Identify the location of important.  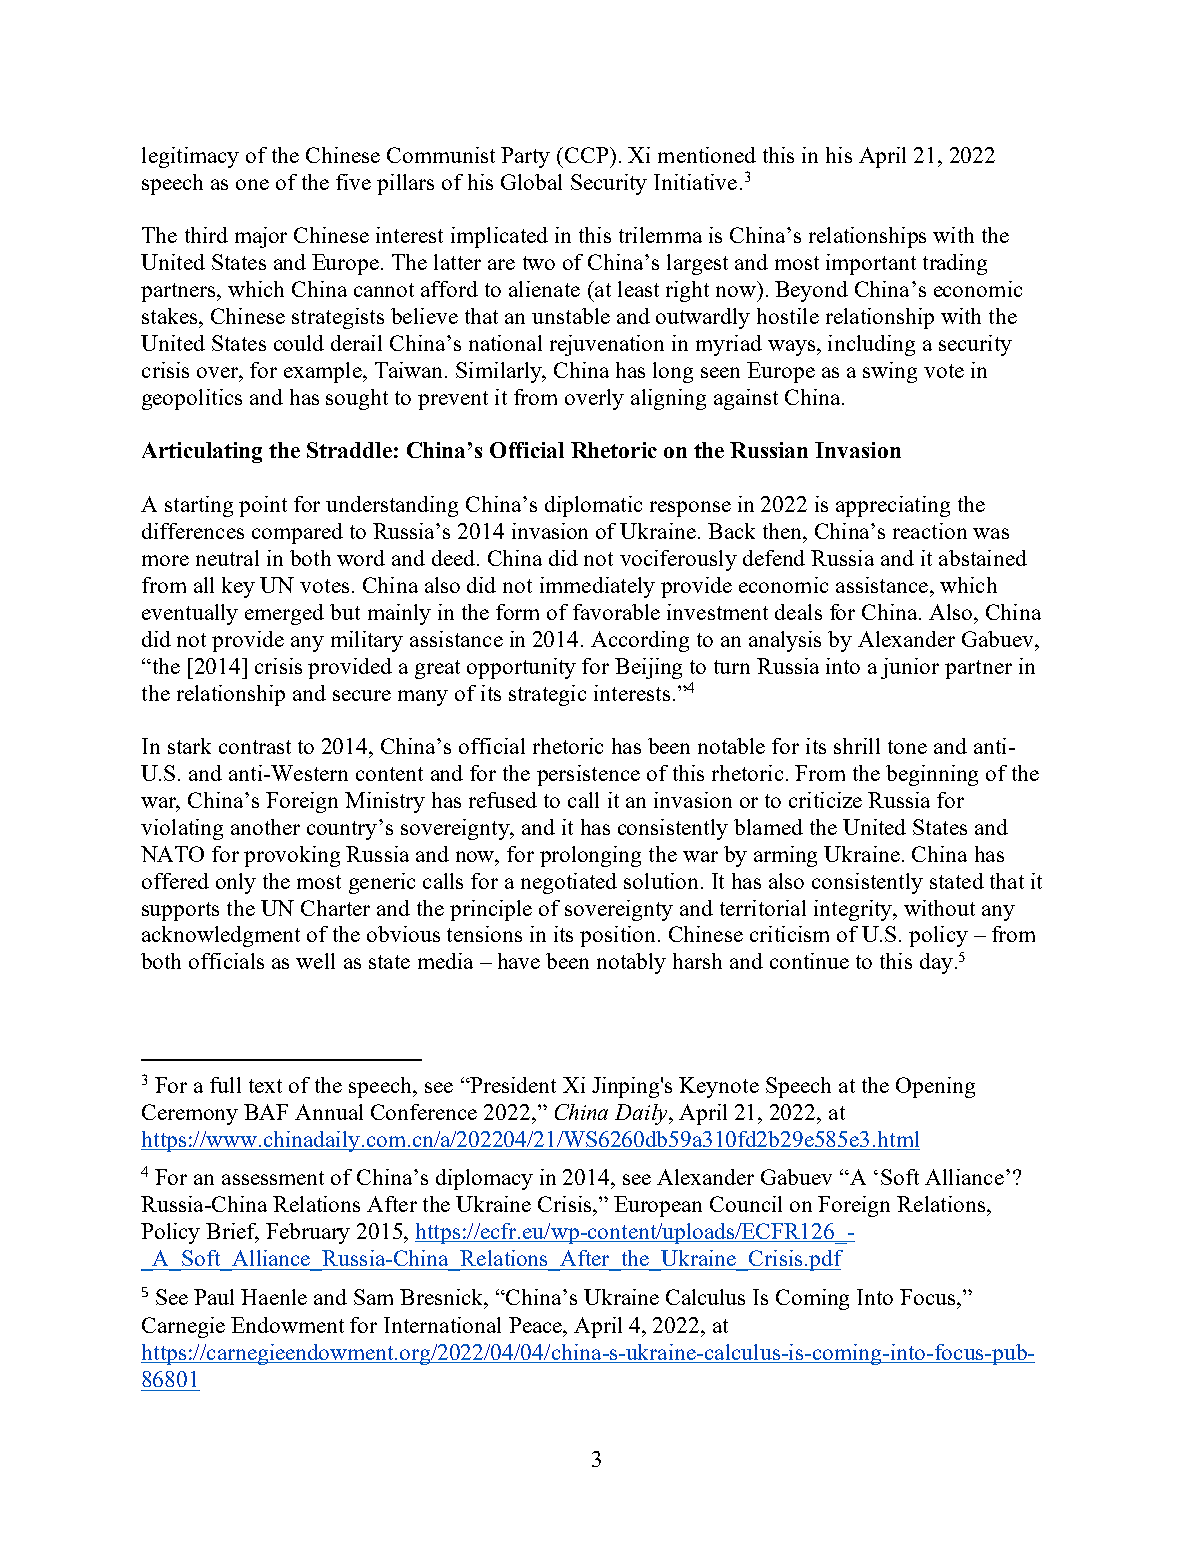
(871, 264).
